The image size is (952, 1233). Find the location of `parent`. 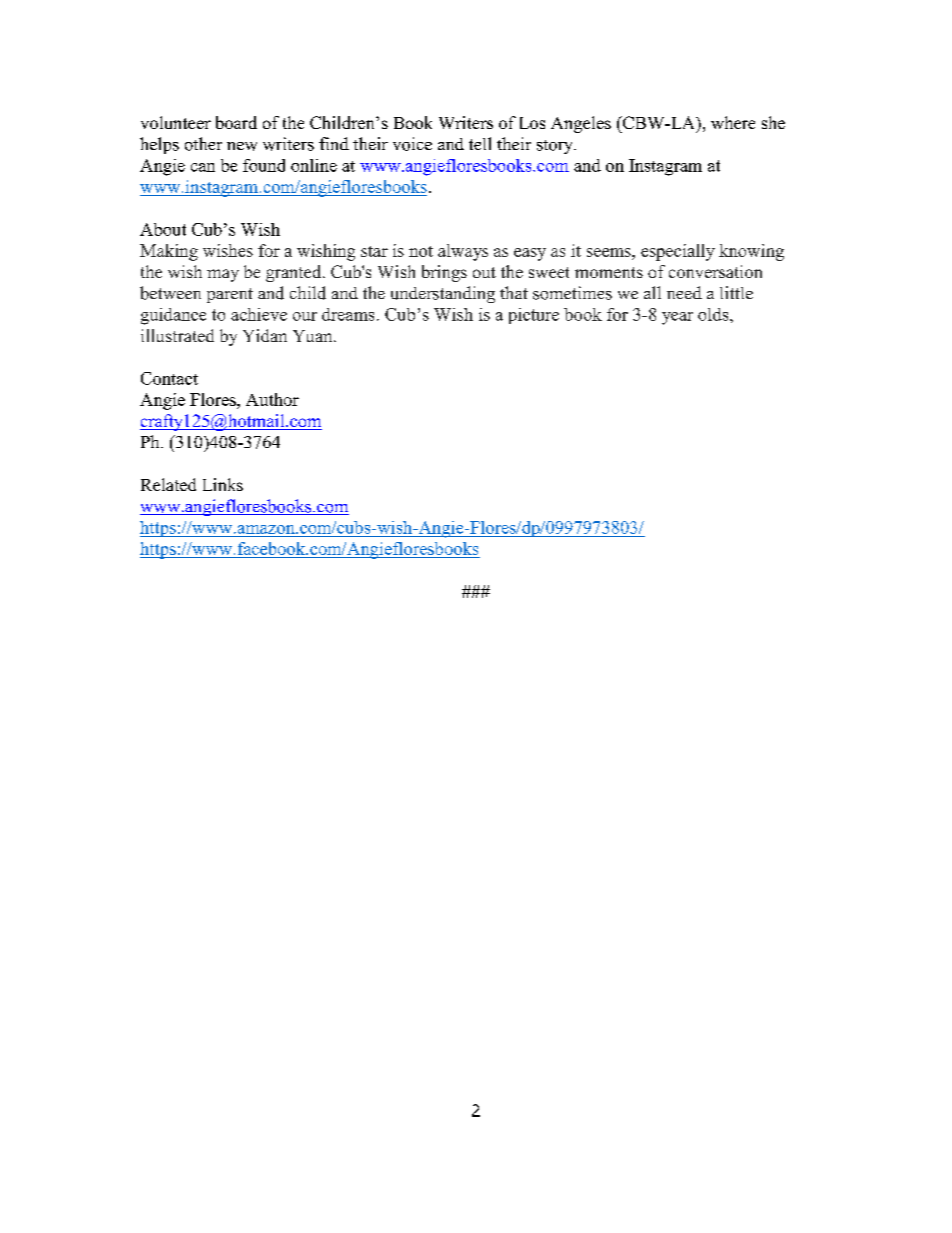

parent is located at coordinates (230, 295).
